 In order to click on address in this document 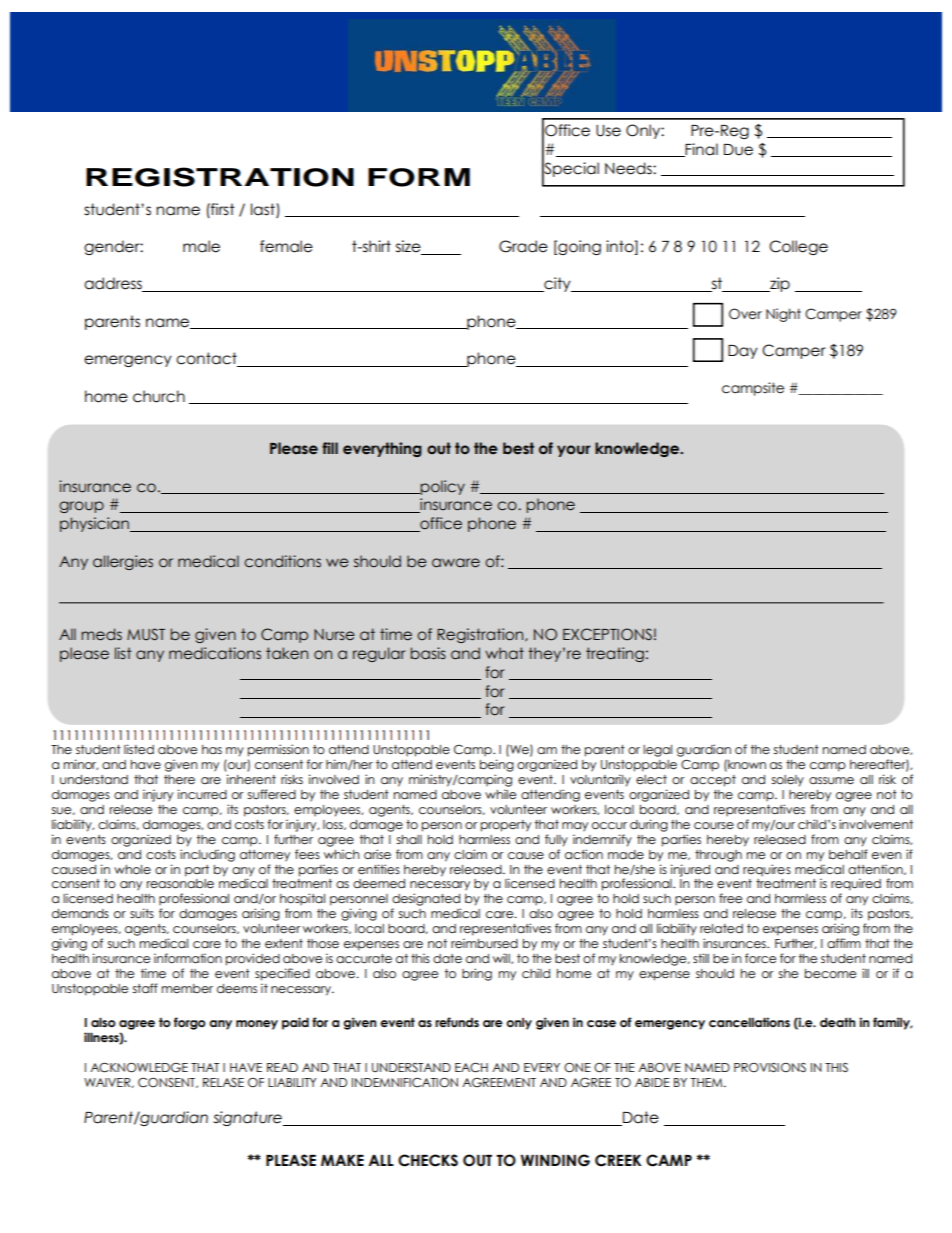, I will do `click(114, 284)`.
